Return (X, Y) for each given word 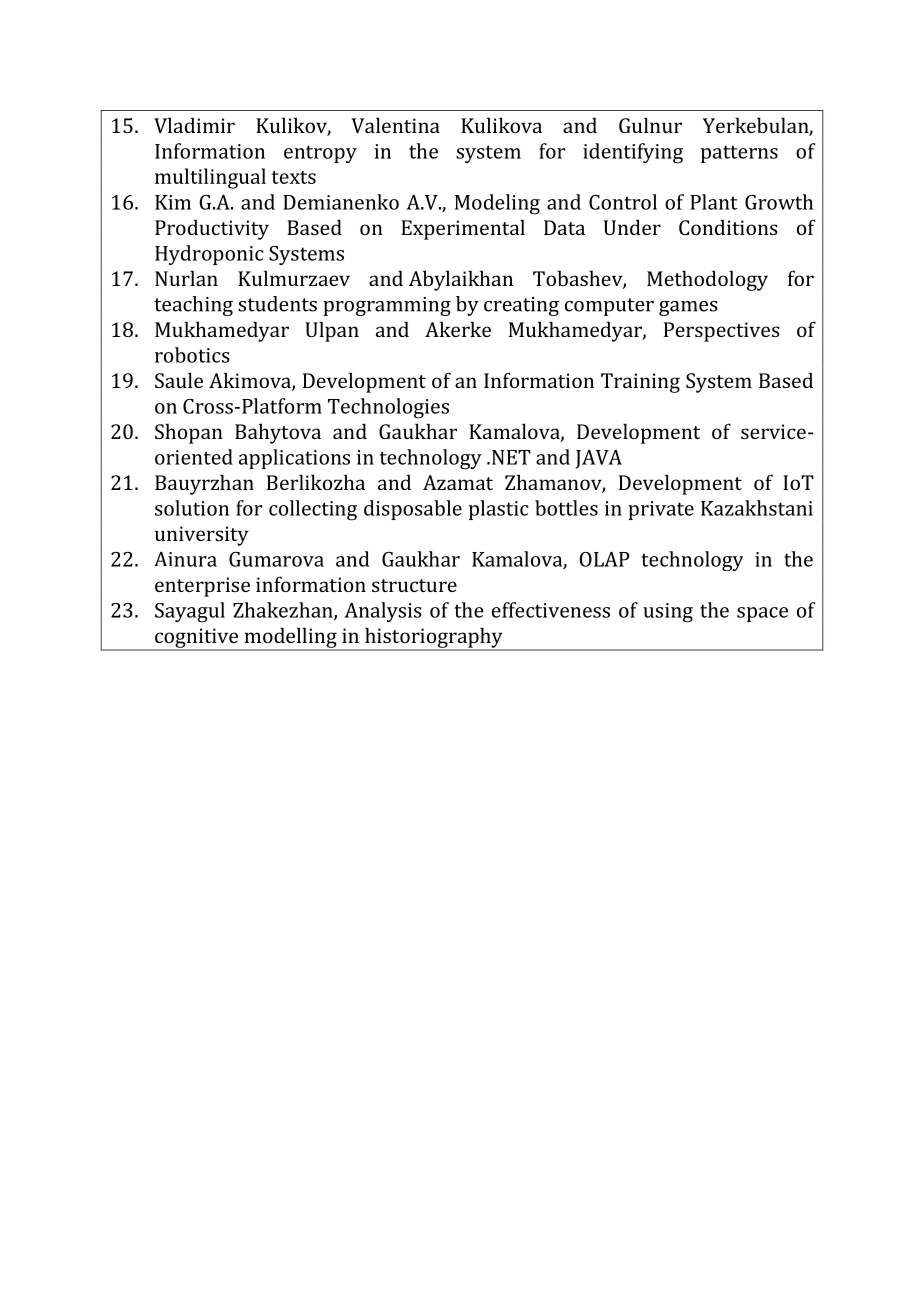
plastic (499, 510)
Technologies (388, 408)
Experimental (463, 229)
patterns (739, 154)
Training (640, 383)
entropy (320, 154)
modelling (290, 638)
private (661, 510)
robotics (192, 355)
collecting (313, 510)
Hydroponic (209, 255)
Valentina (395, 125)
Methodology (707, 280)
